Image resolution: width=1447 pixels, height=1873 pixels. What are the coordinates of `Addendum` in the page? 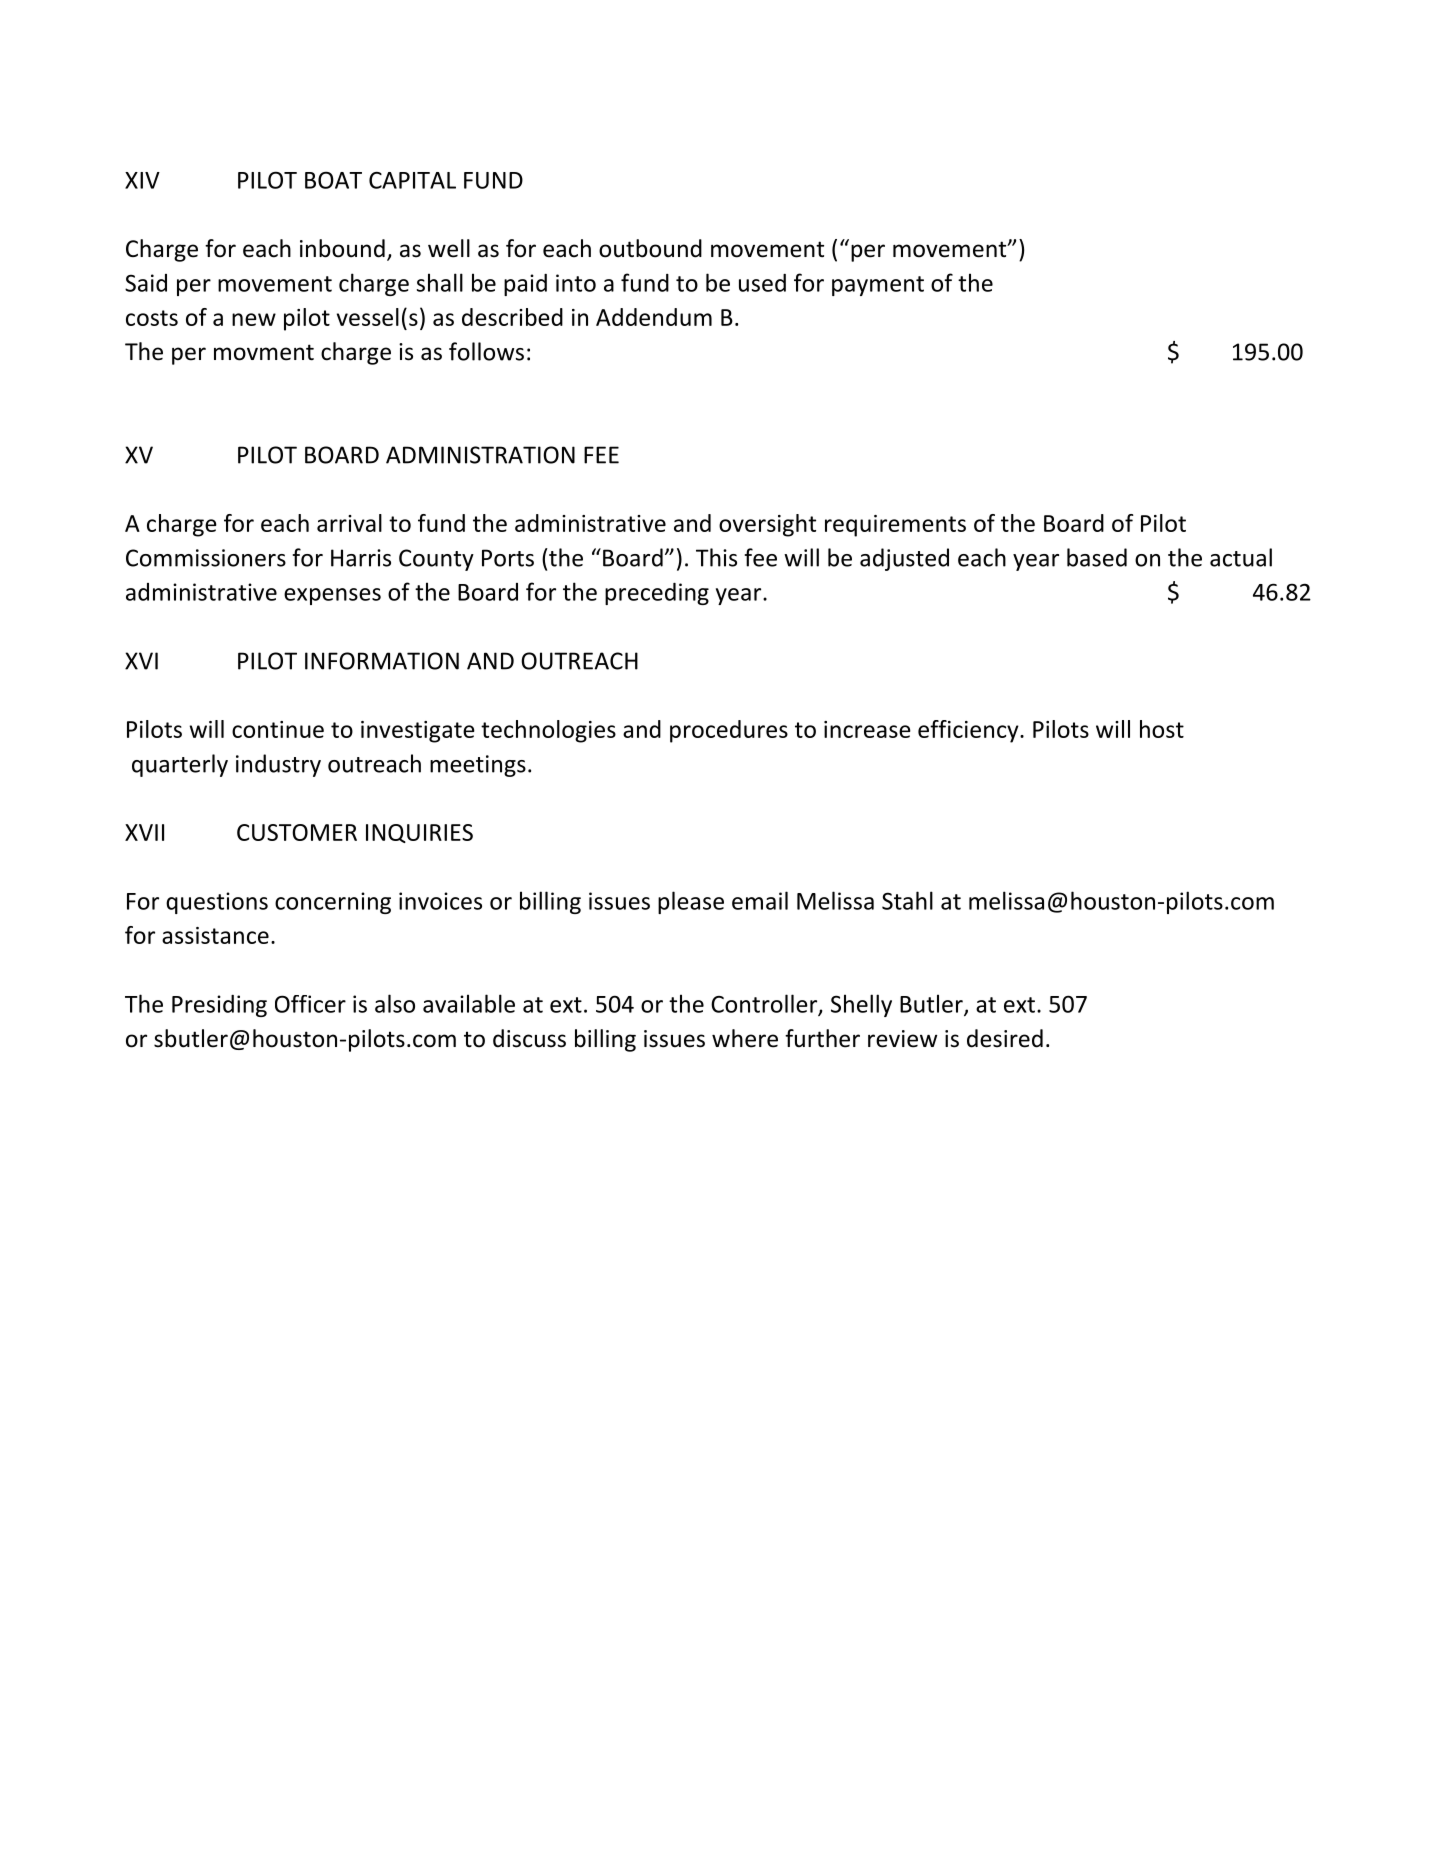 It's located at (654, 317).
